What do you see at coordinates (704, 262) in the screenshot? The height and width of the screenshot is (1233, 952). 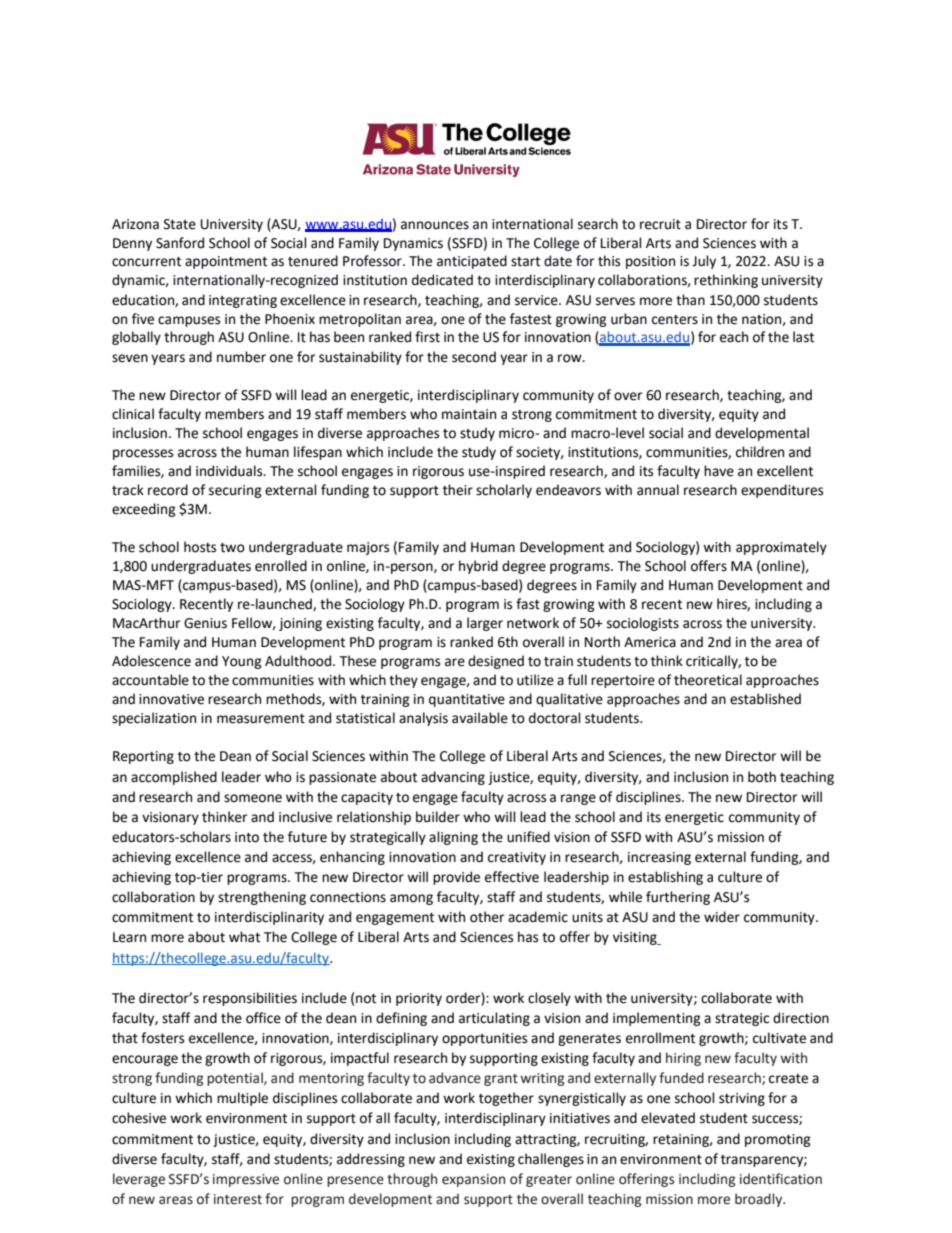 I see `July` at bounding box center [704, 262].
